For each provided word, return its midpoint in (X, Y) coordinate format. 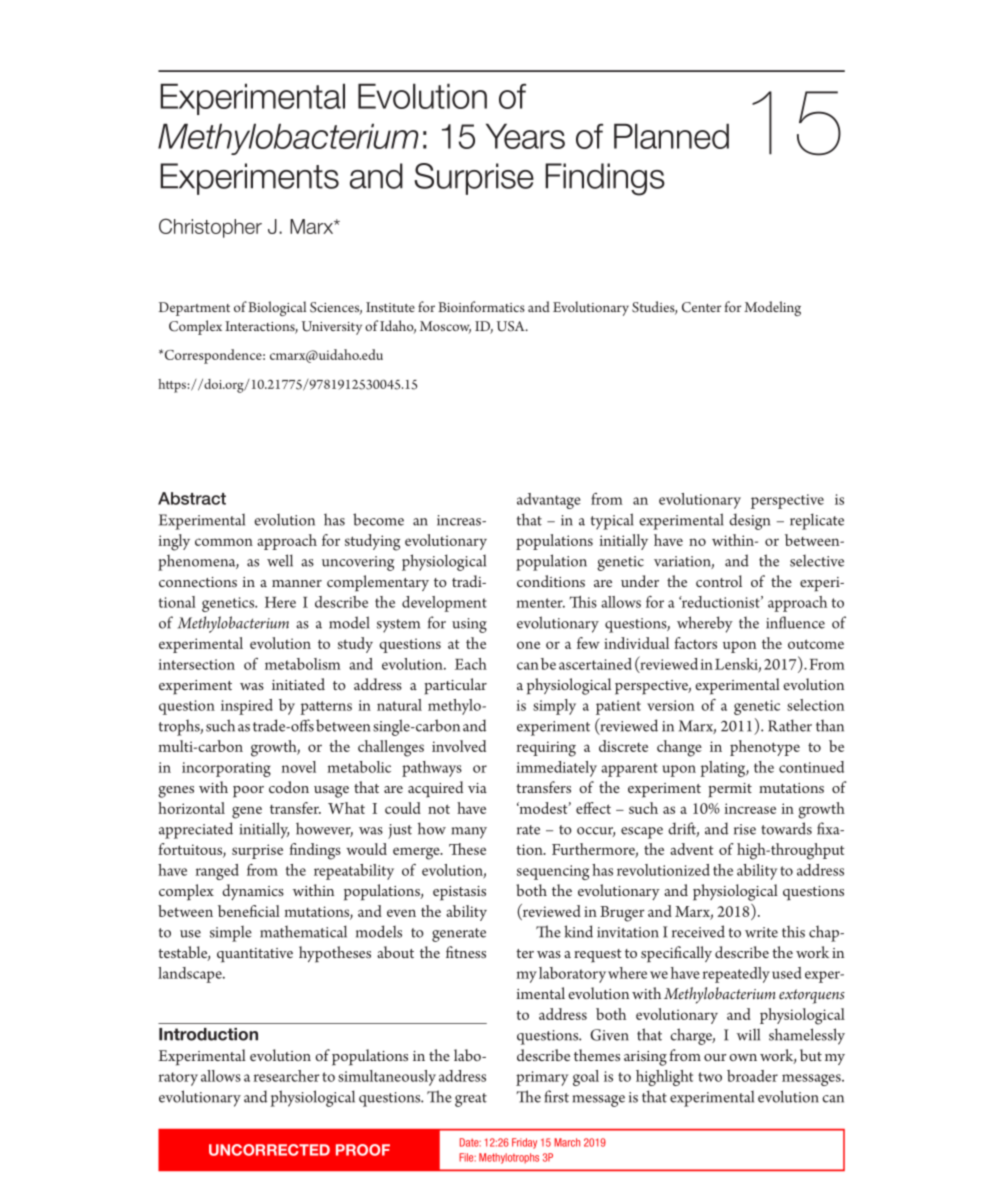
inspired (247, 707)
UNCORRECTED (269, 1150)
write (761, 932)
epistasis (459, 893)
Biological (277, 308)
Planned (671, 136)
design (749, 521)
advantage (549, 501)
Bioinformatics (481, 306)
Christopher (210, 228)
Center (701, 307)
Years (525, 136)
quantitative (255, 955)
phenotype (765, 748)
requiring (546, 749)
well (280, 560)
